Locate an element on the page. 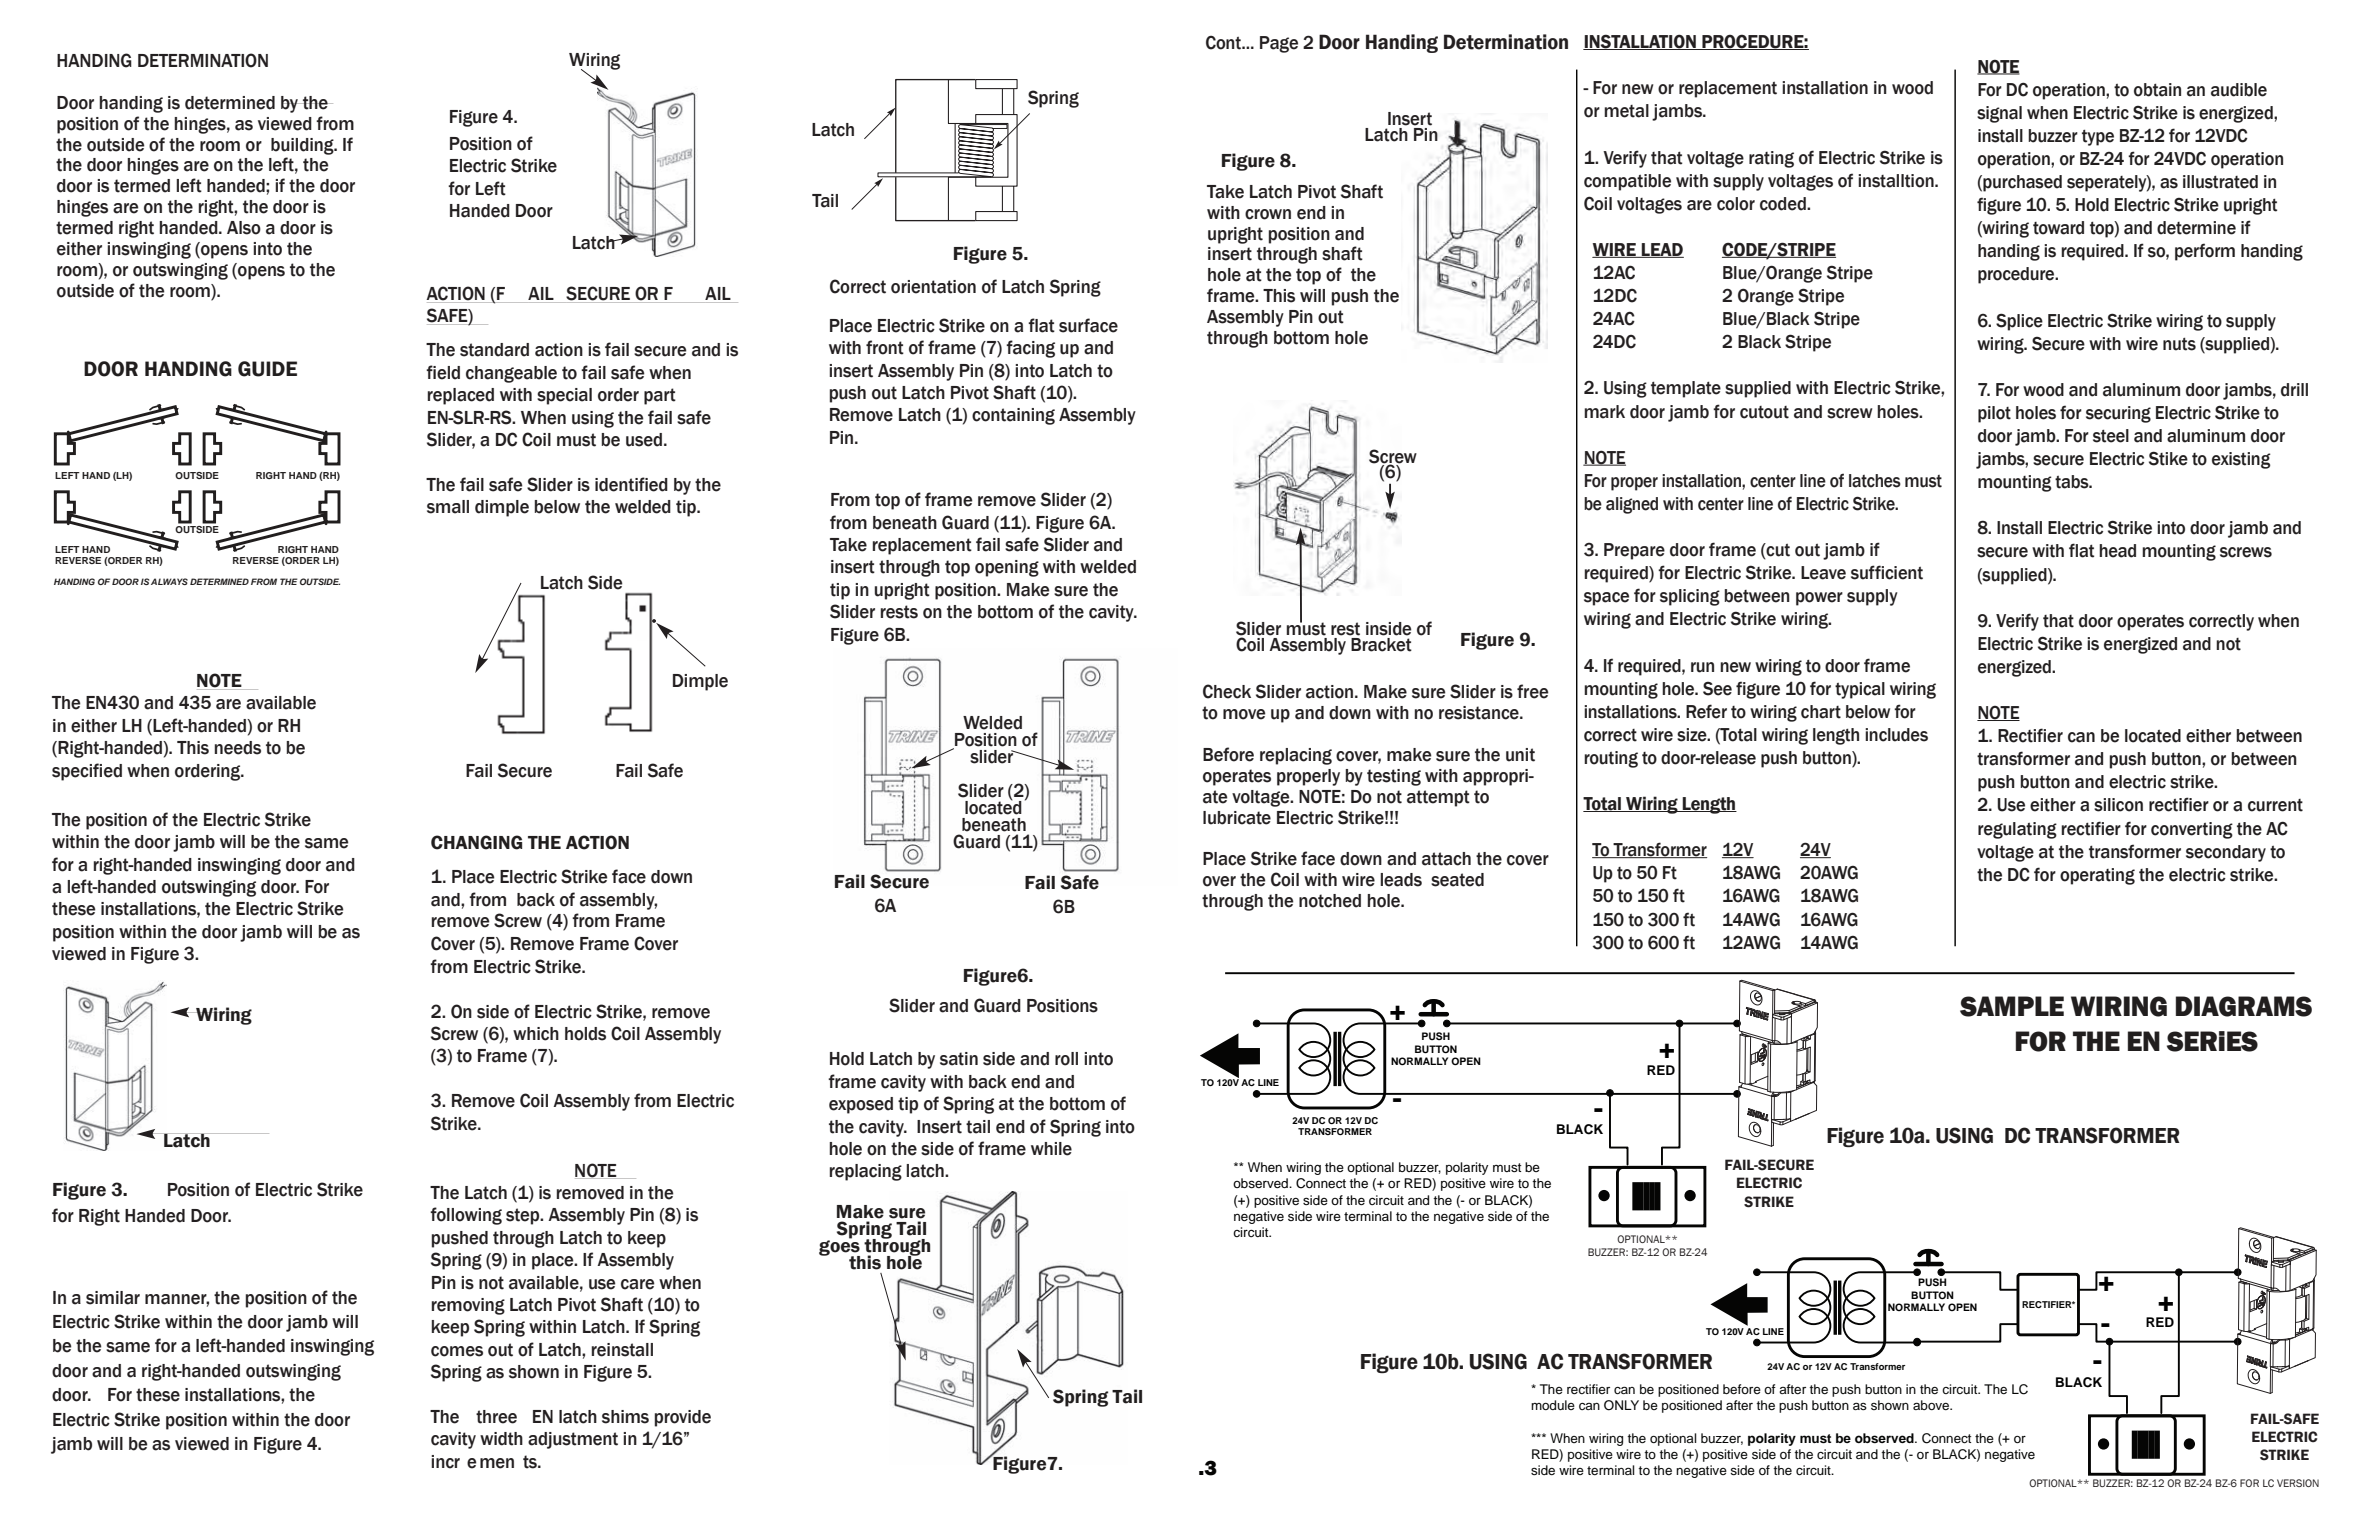  field is located at coordinates (443, 372).
